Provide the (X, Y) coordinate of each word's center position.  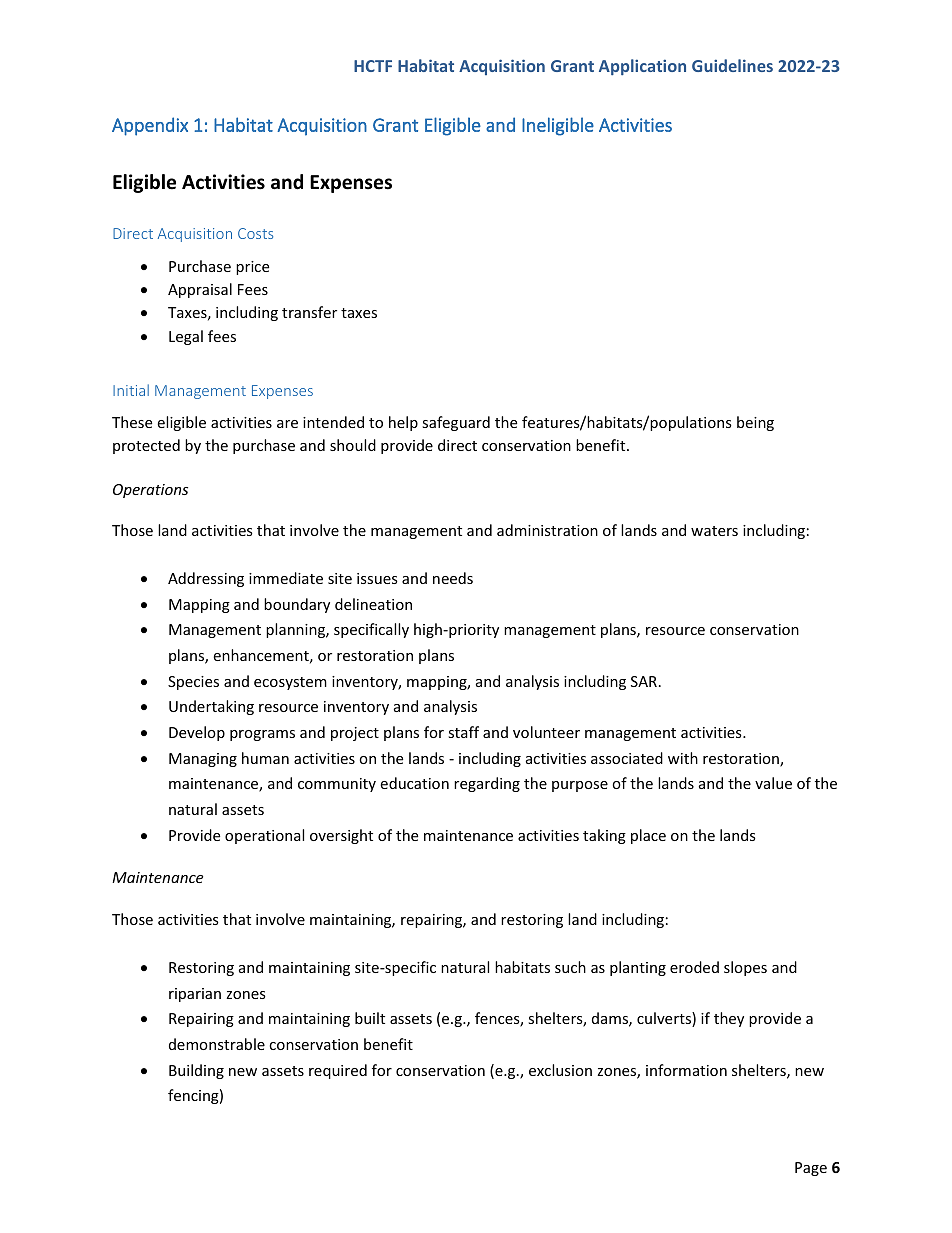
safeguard (456, 423)
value (773, 783)
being (755, 423)
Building (196, 1071)
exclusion (560, 1070)
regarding (487, 784)
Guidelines (732, 65)
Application (642, 67)
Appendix (150, 126)
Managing (203, 760)
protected (146, 446)
